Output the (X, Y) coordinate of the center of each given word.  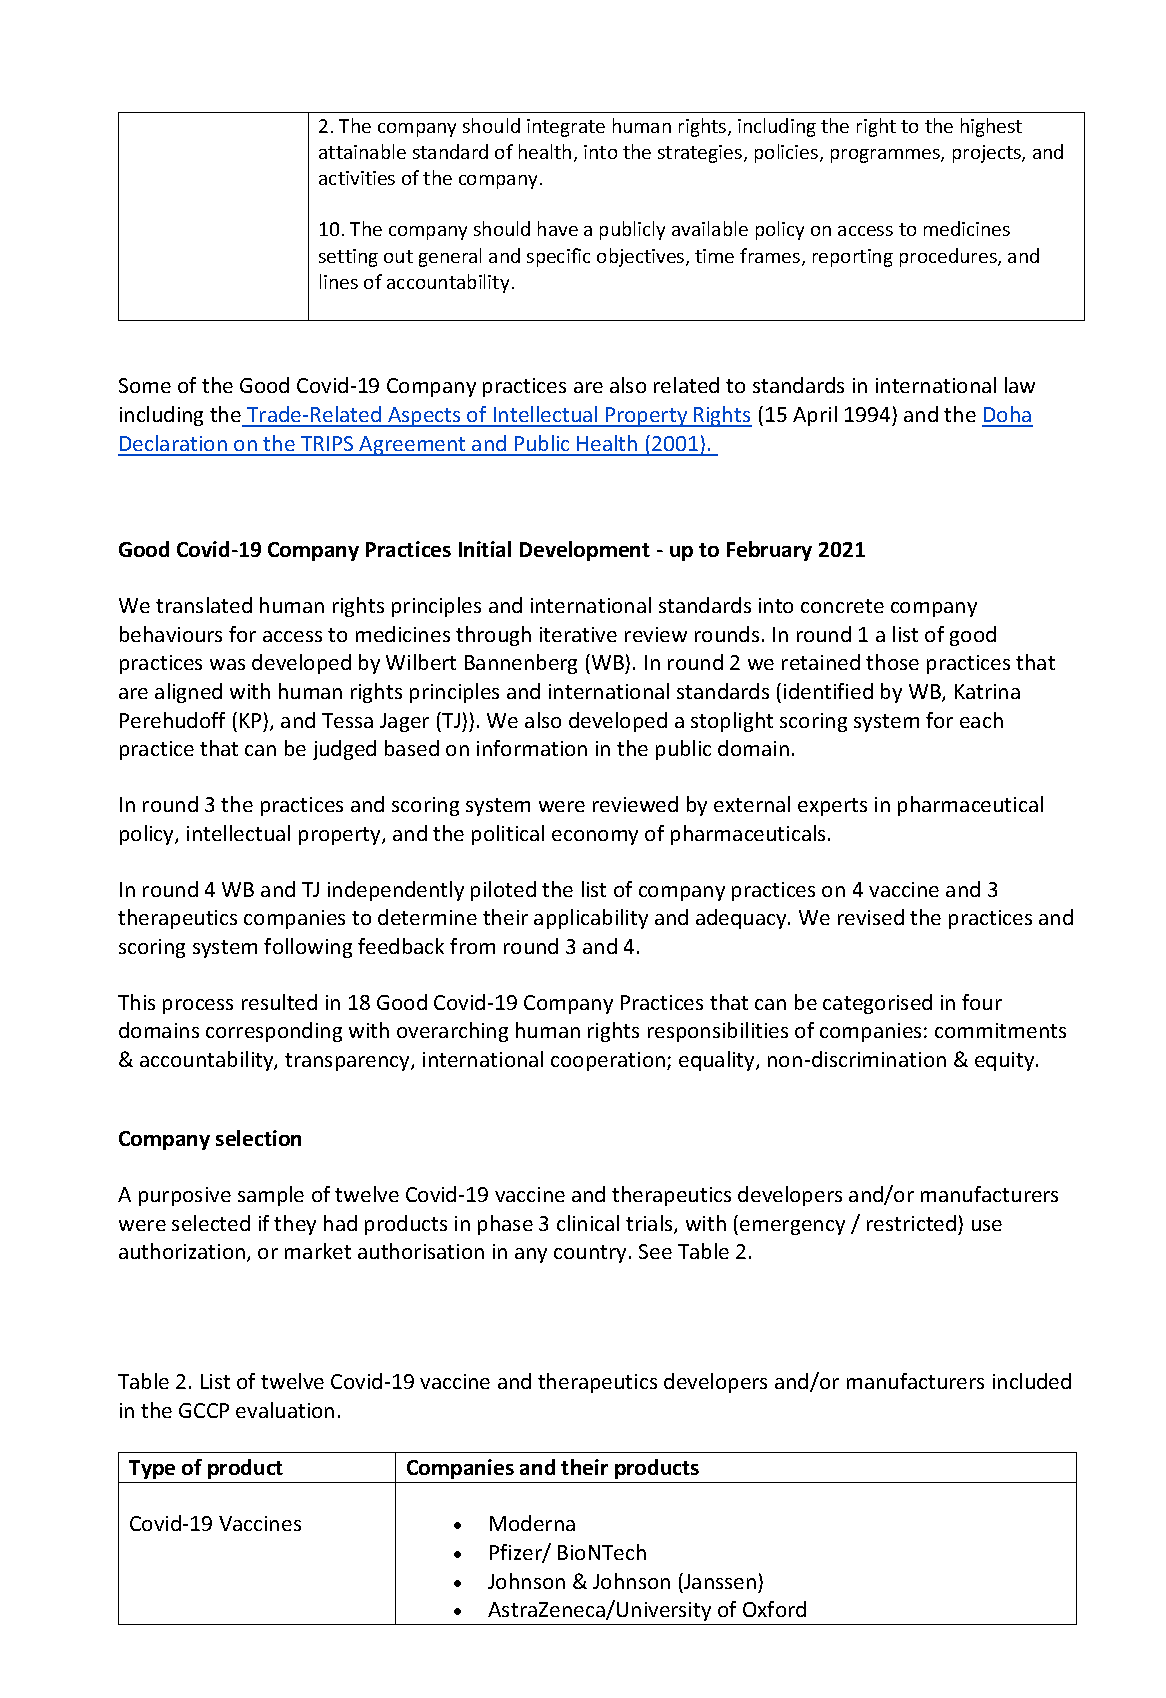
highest (991, 127)
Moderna (532, 1523)
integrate (566, 128)
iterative (578, 634)
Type (152, 1469)
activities (357, 178)
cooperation (609, 1061)
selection (258, 1138)
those (892, 662)
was (227, 664)
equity (1006, 1061)
